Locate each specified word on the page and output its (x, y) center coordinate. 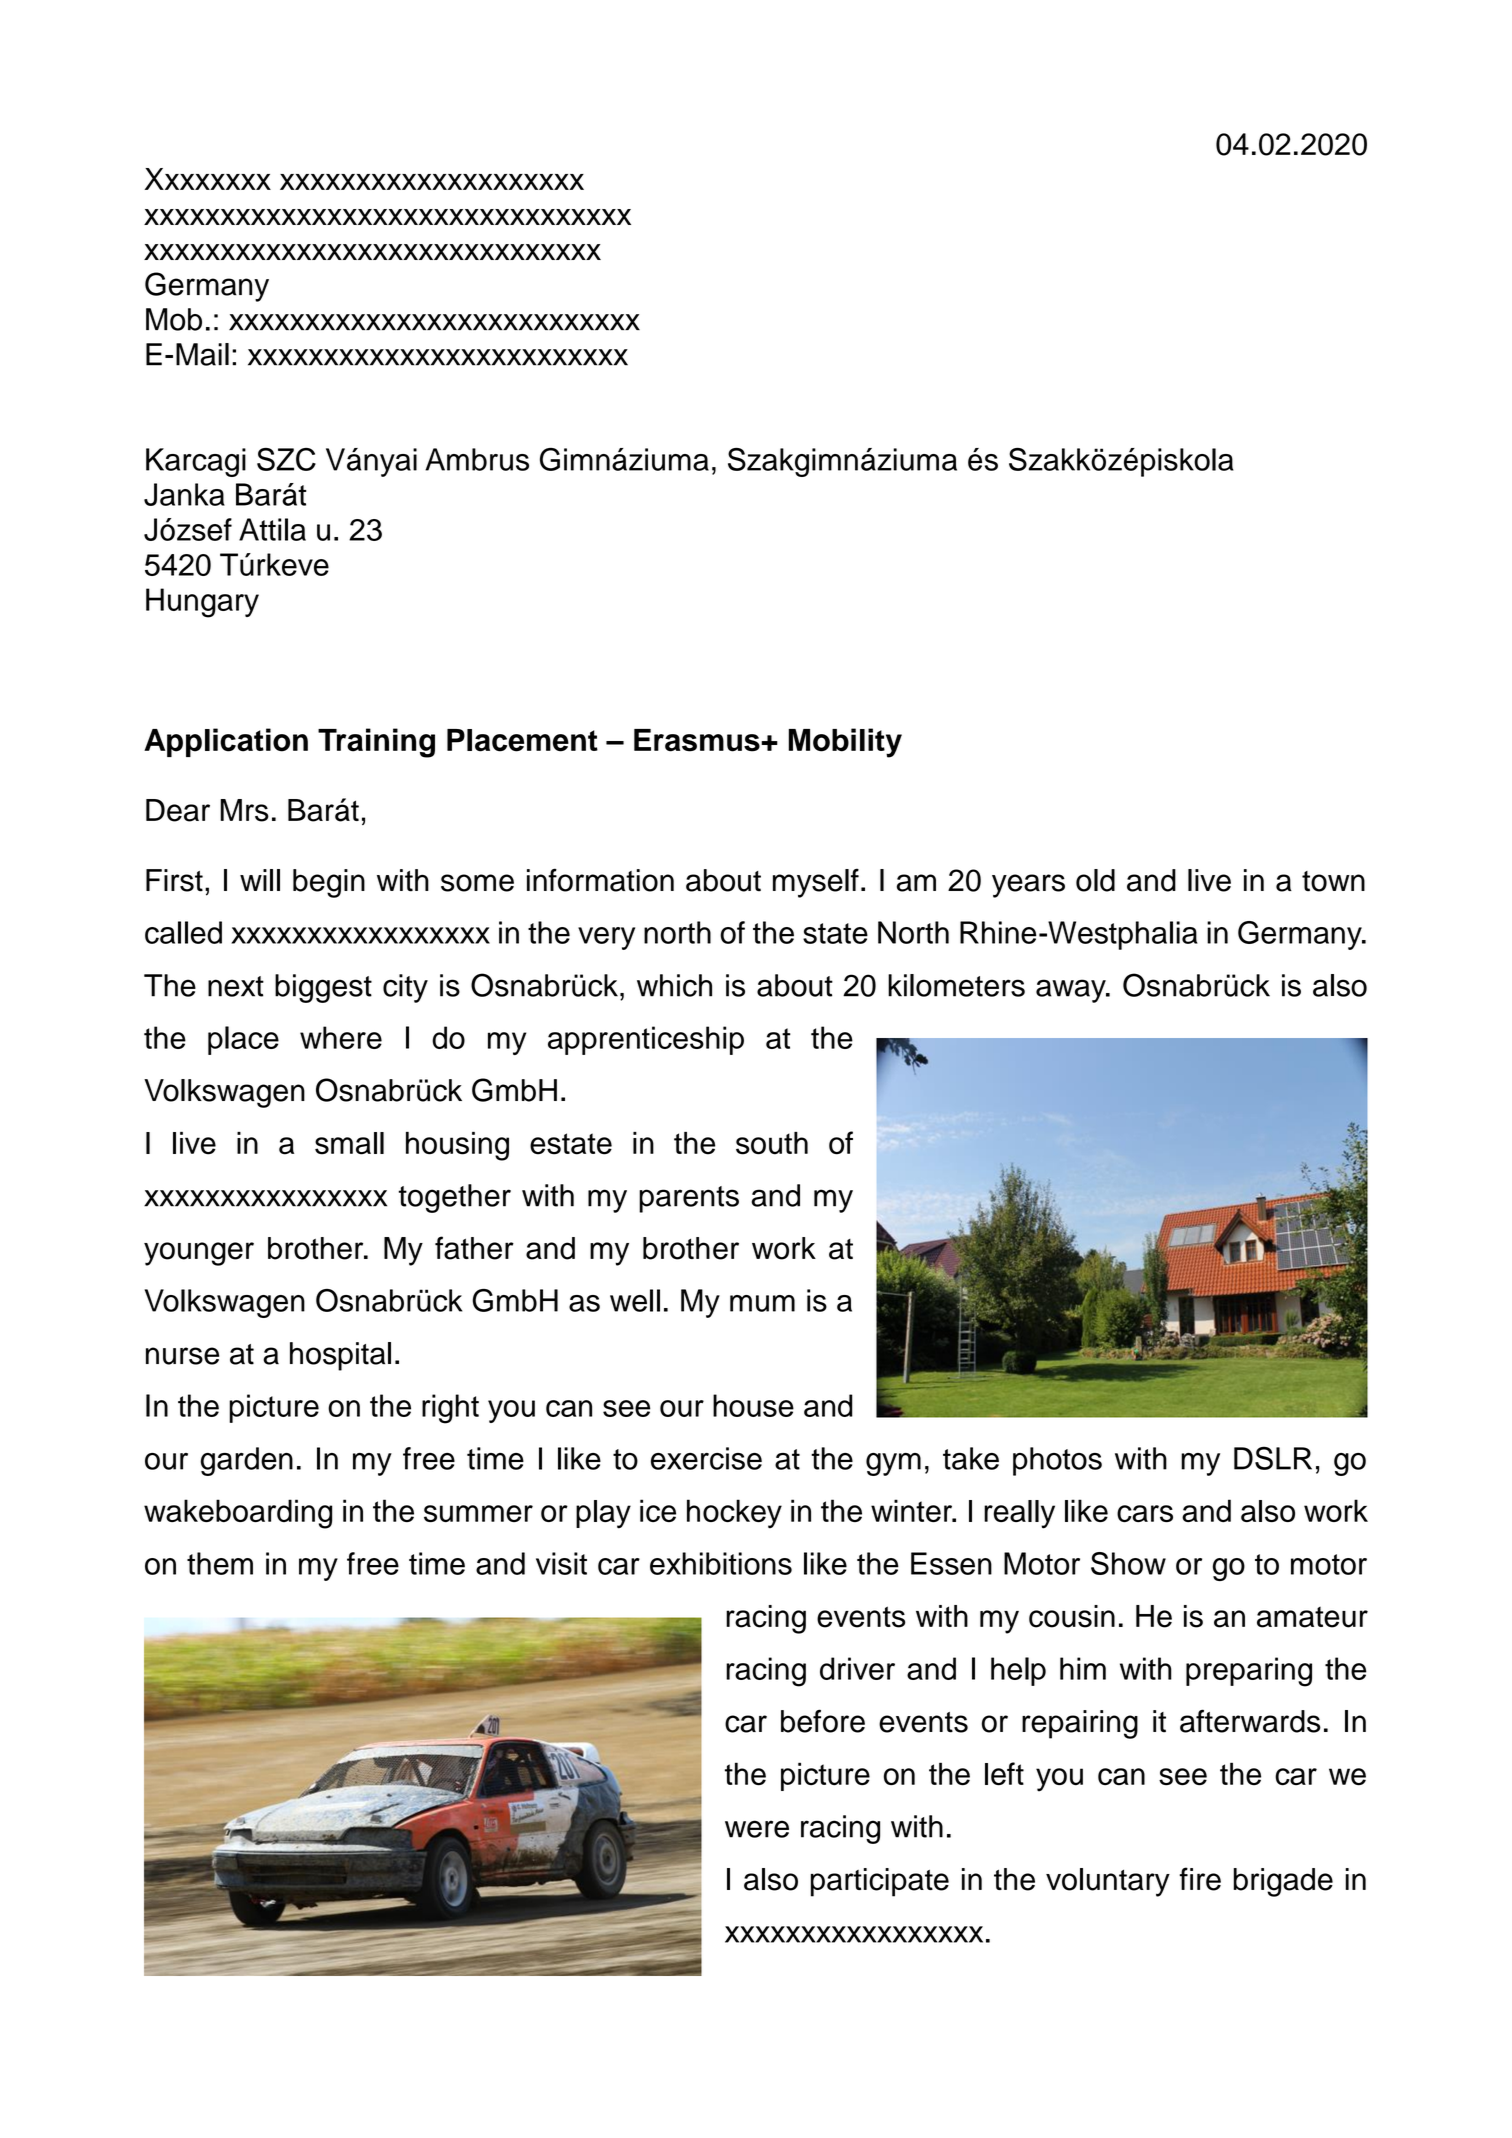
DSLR (1273, 1458)
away (1072, 991)
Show (1128, 1563)
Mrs (245, 810)
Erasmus (698, 740)
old (1095, 880)
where (341, 1037)
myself (816, 883)
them (220, 1563)
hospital (340, 1356)
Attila (272, 529)
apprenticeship (646, 1040)
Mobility (845, 743)
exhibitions (721, 1563)
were (757, 1829)
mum (762, 1303)
